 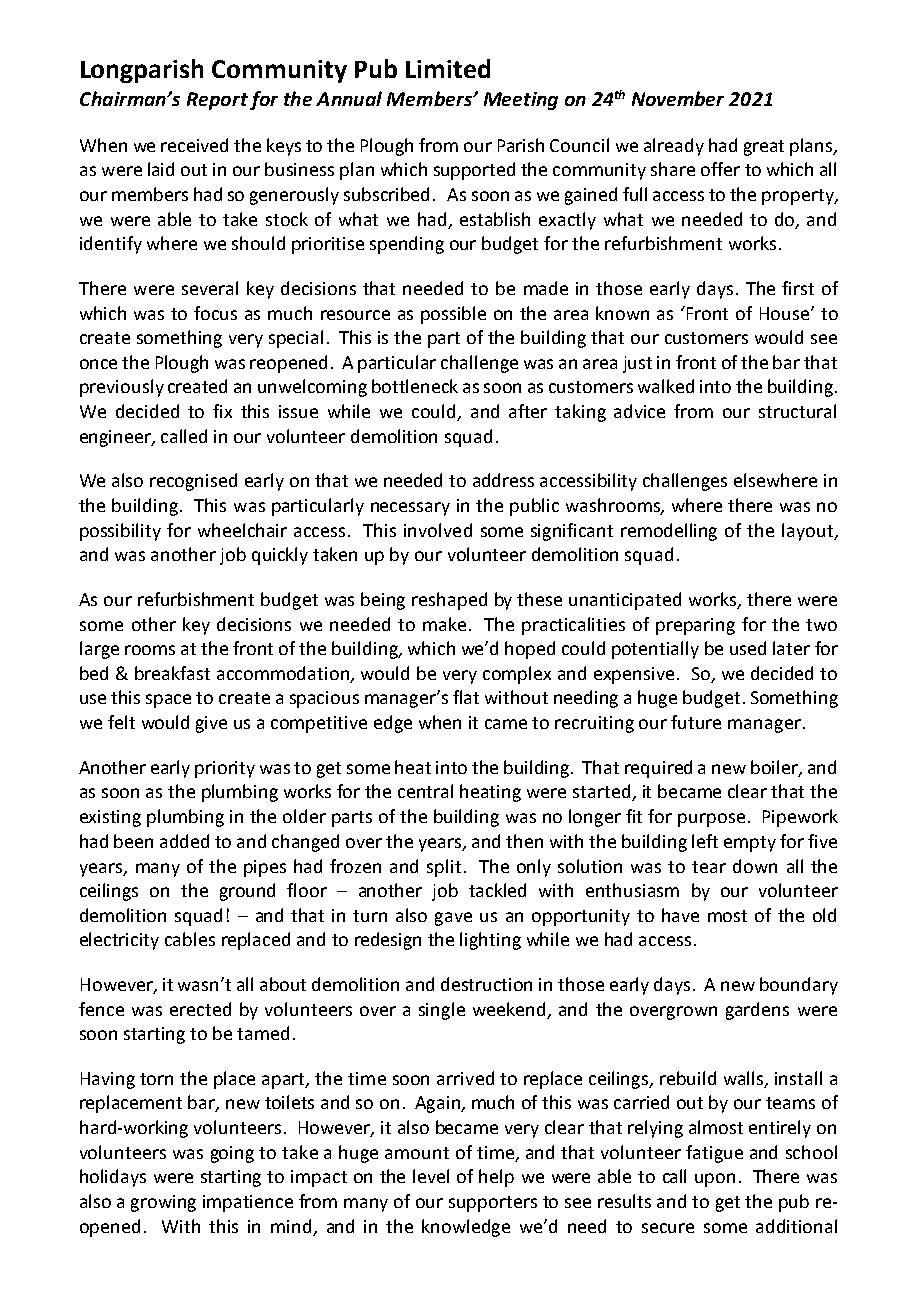 I want to click on structural, so click(x=797, y=411).
